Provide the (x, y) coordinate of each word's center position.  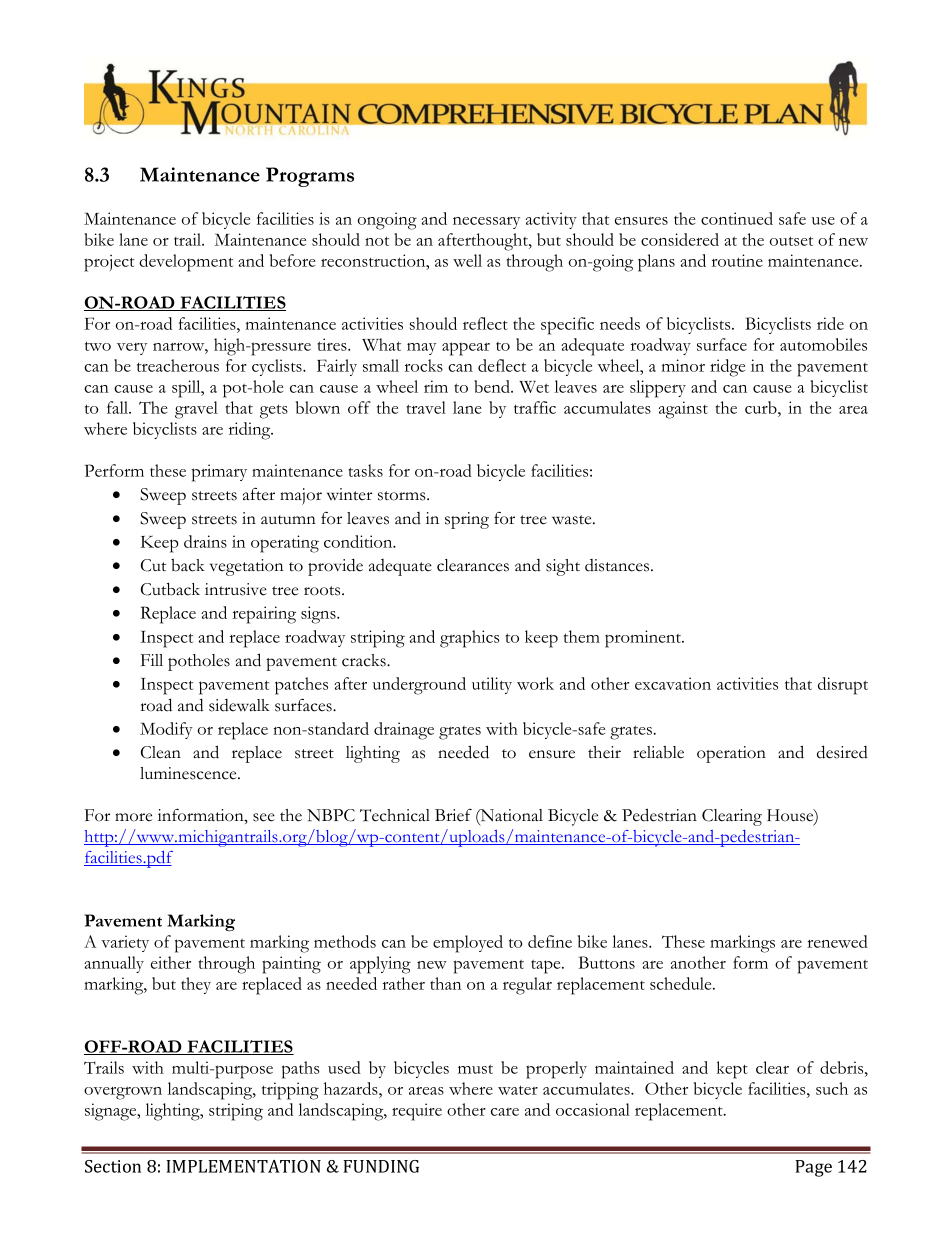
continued (737, 218)
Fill (152, 660)
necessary (486, 223)
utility (492, 685)
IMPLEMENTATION (243, 1166)
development (186, 263)
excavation (673, 683)
